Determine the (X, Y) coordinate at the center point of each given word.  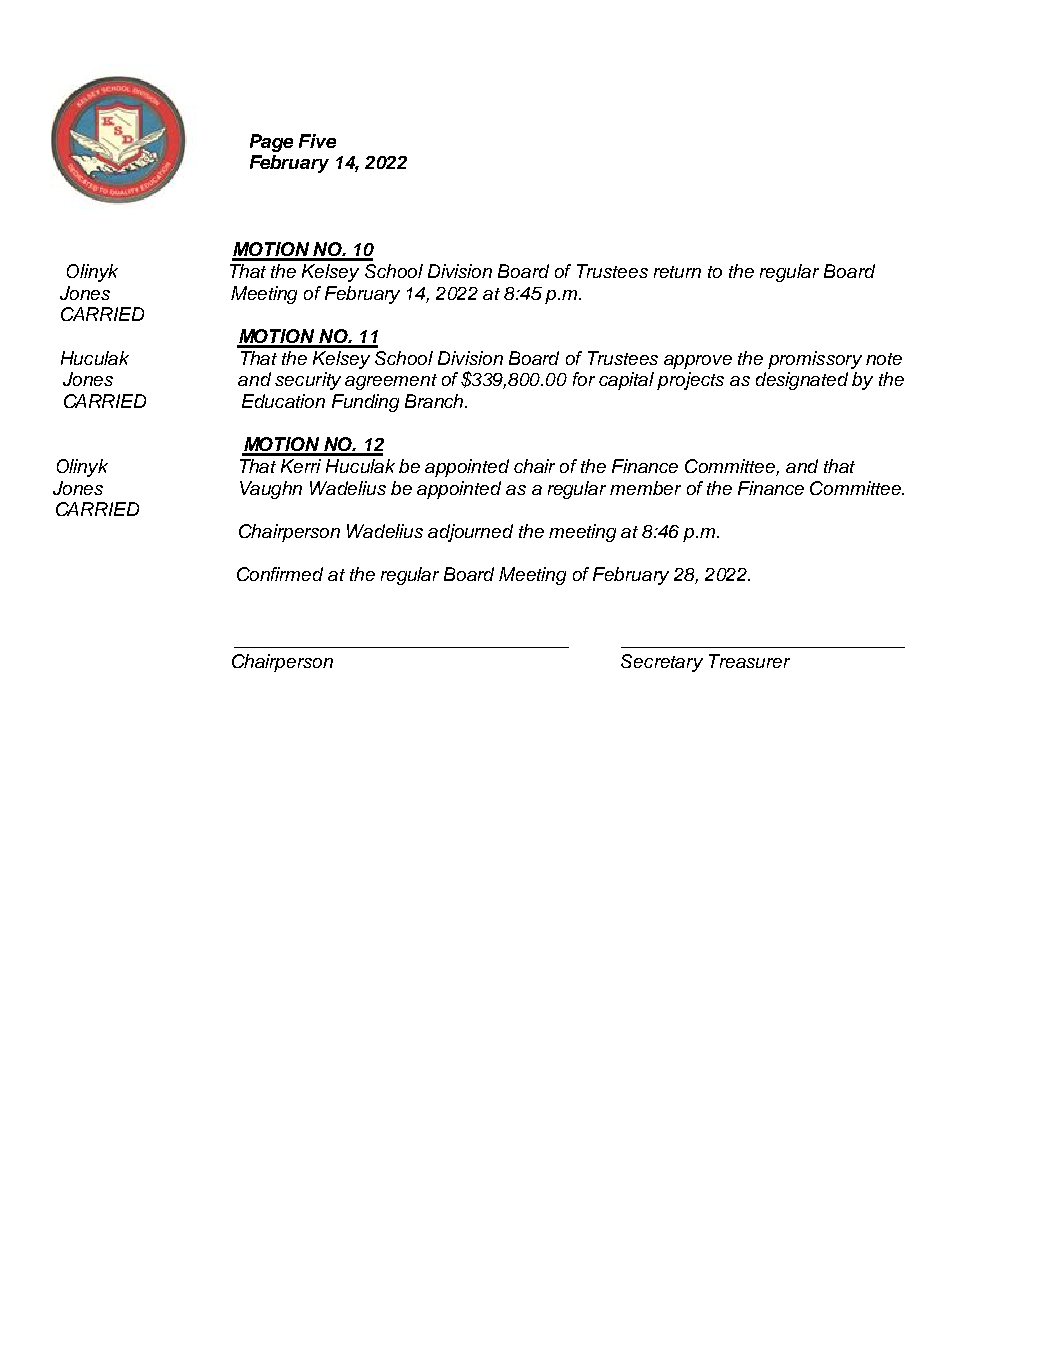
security (308, 381)
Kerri (301, 466)
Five (317, 141)
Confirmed (280, 574)
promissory (815, 360)
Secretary (662, 663)
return (677, 272)
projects (690, 381)
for (584, 379)
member (645, 488)
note (884, 359)
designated (802, 381)
